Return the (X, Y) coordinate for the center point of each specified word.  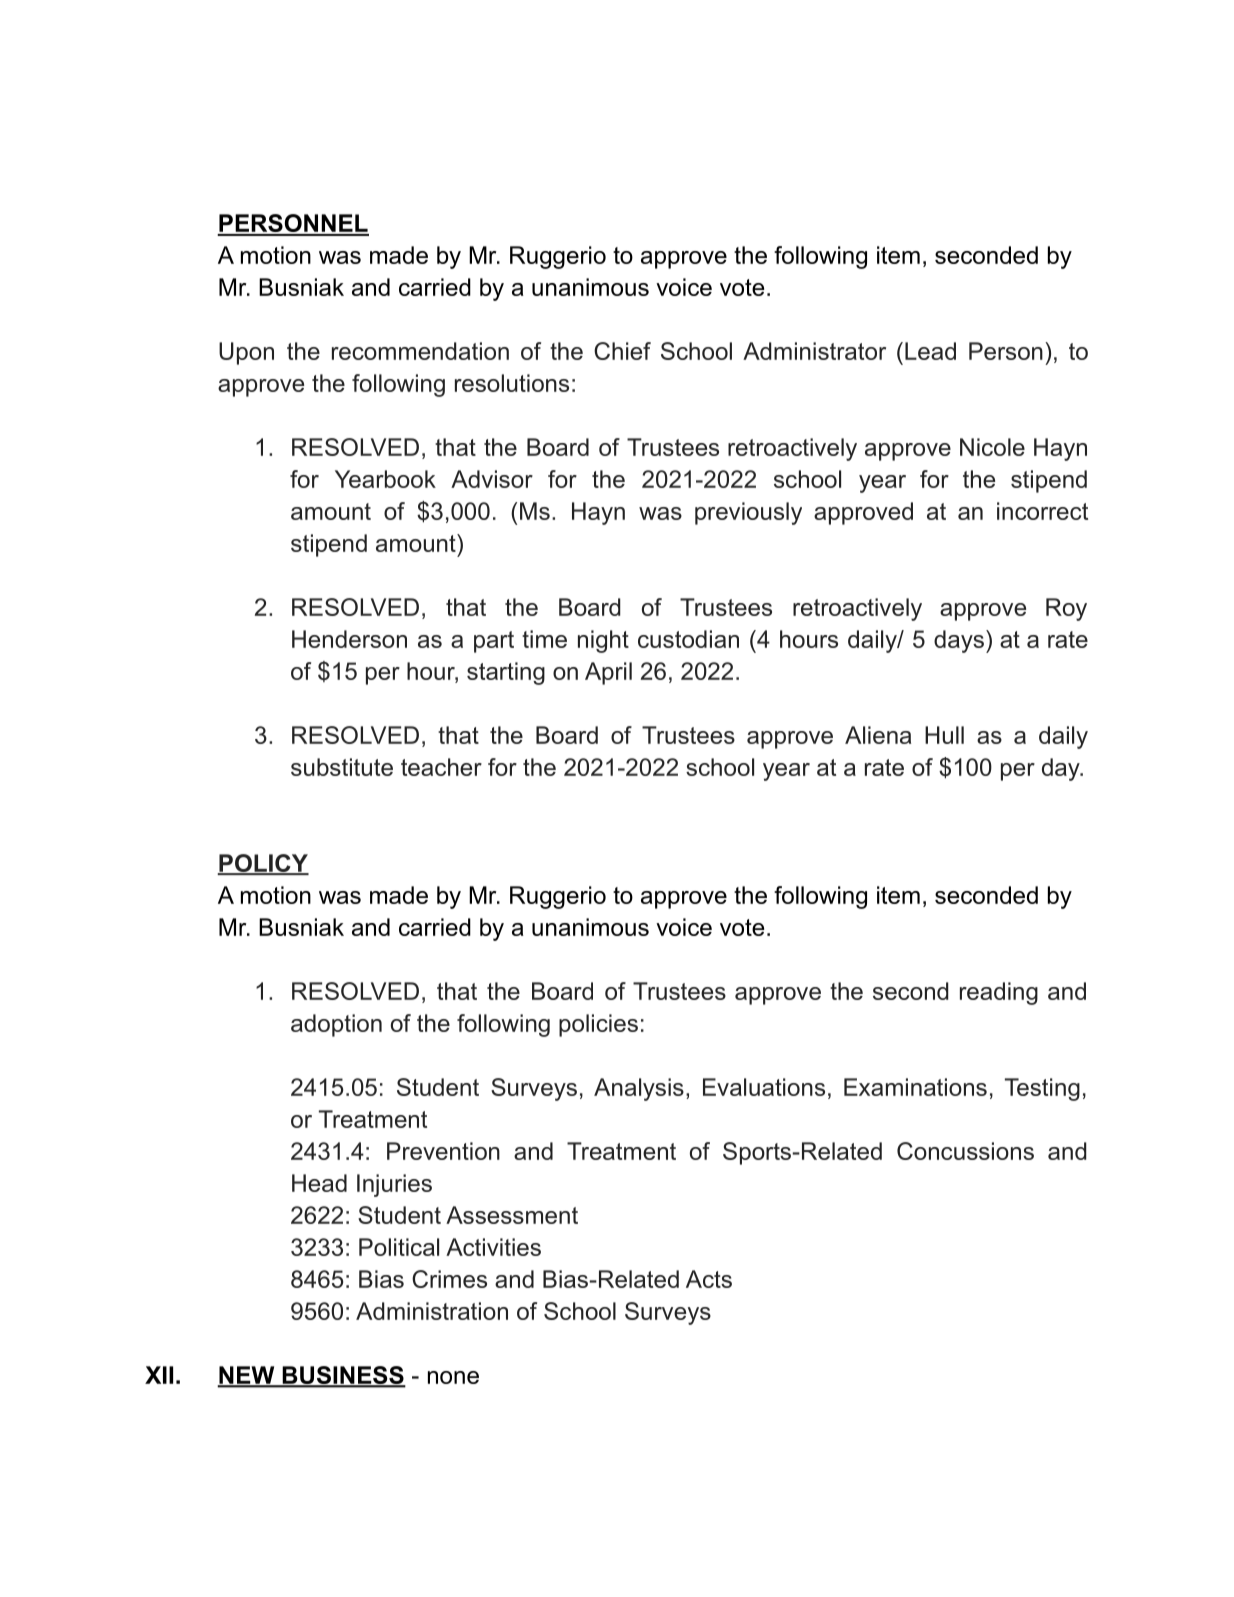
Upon (246, 353)
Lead (930, 351)
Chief (622, 351)
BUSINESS (343, 1376)
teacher (441, 767)
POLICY (263, 864)
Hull (944, 735)
